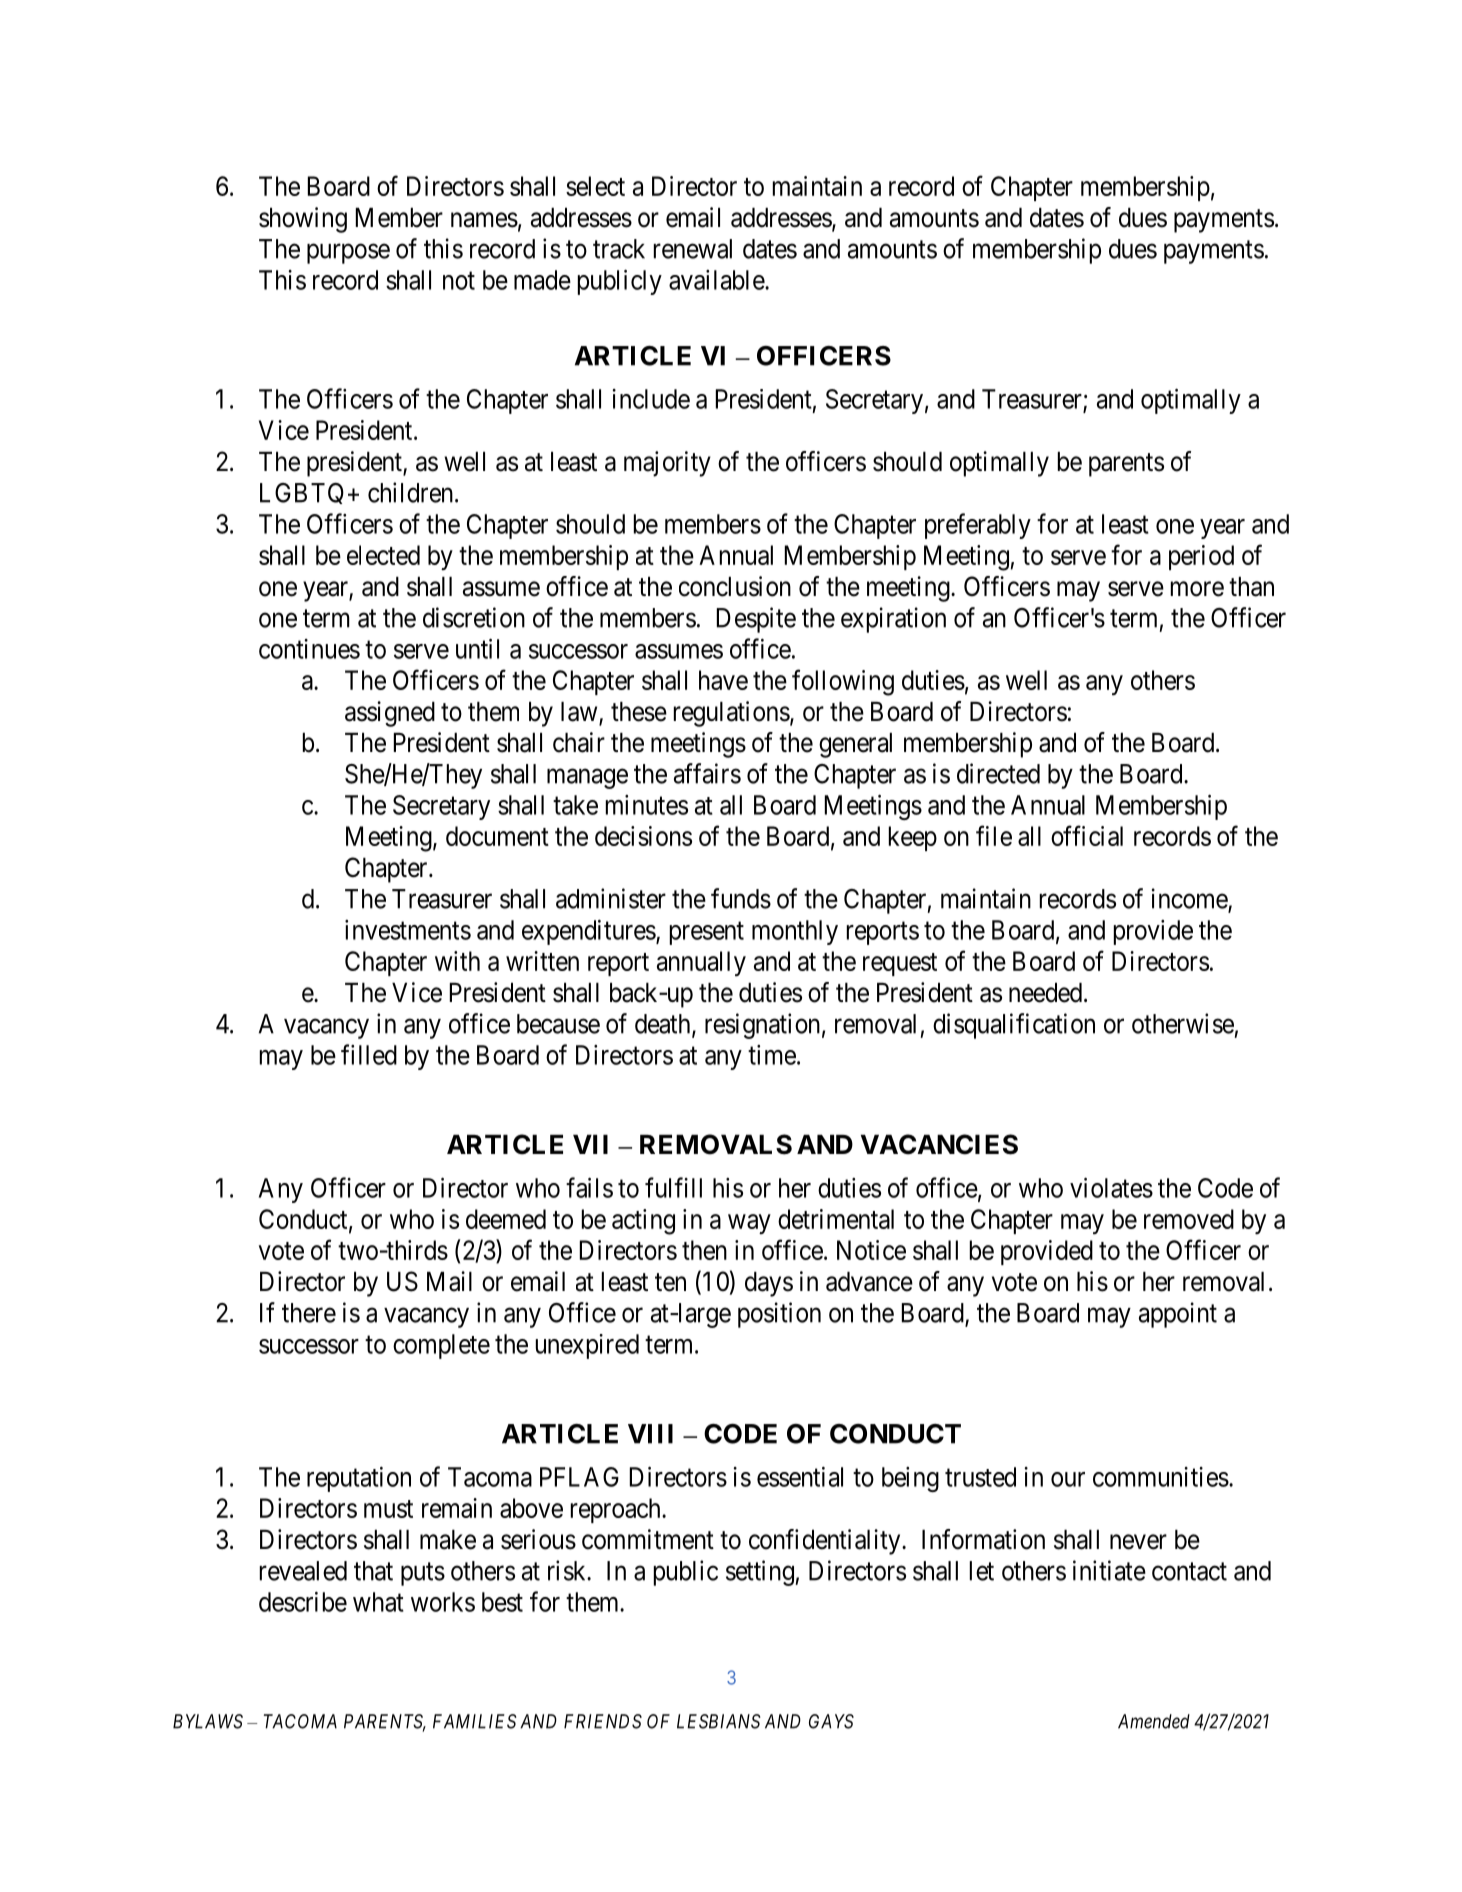 This image has height=1892, width=1462. Describe the element at coordinates (408, 930) in the image. I see `investments` at that location.
